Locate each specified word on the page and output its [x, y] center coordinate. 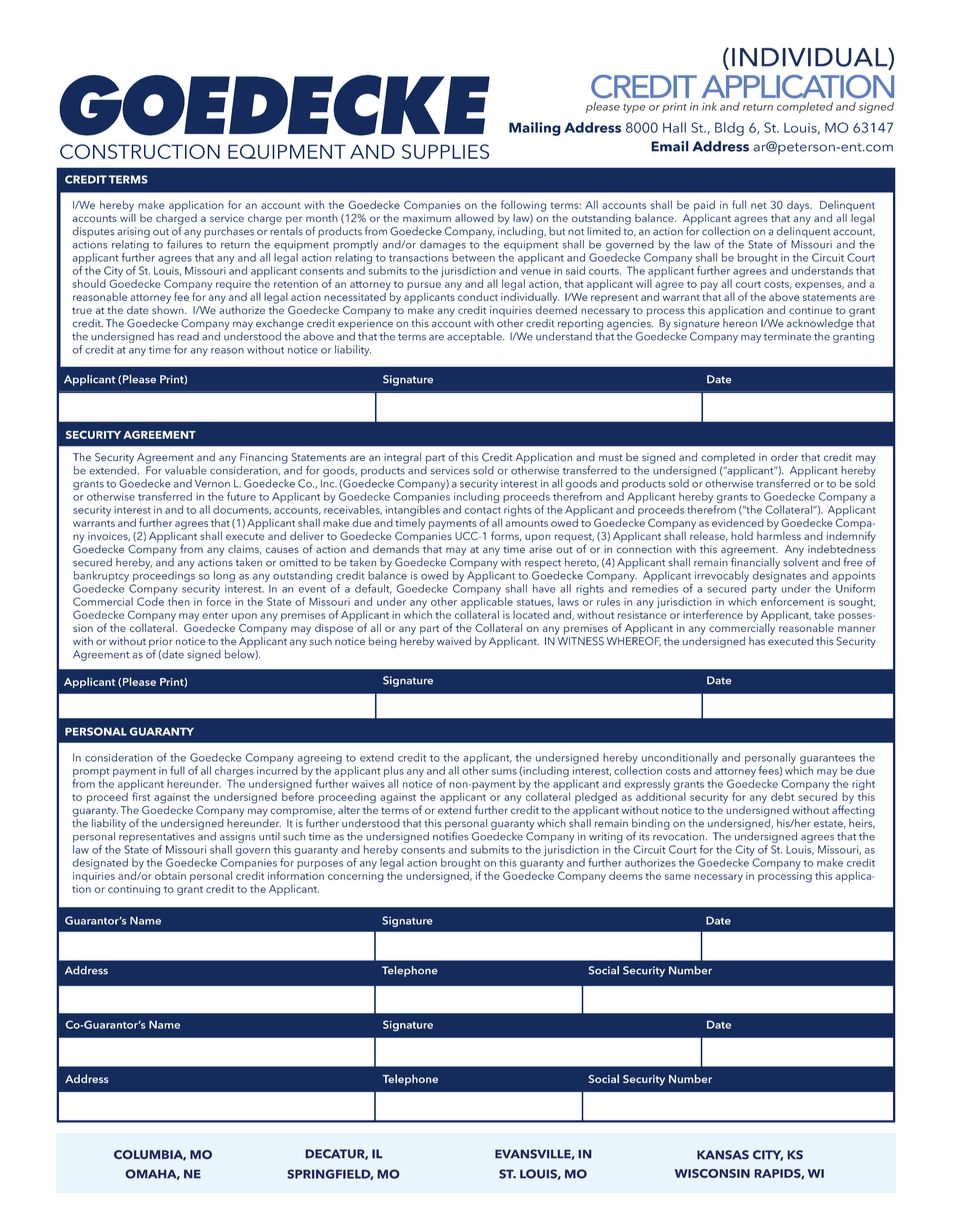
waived [454, 641]
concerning [356, 877]
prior [161, 643]
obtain [170, 875]
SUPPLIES [445, 151]
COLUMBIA [150, 1155]
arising [133, 232]
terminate [787, 336]
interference [713, 614]
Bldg [729, 129]
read [188, 336]
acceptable [475, 337]
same [678, 877]
